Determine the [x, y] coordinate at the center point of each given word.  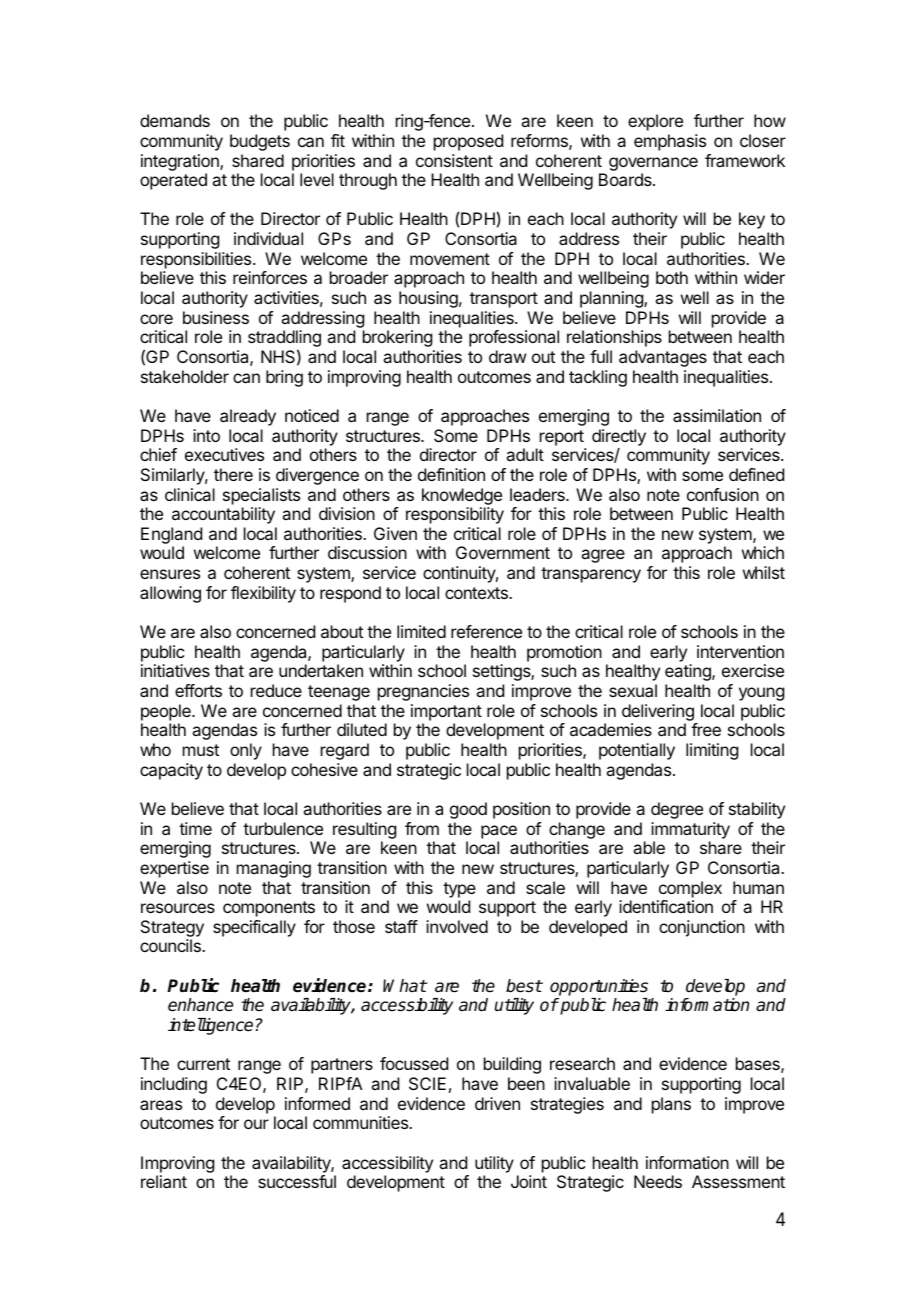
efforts [198, 690]
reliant [164, 1181]
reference [486, 631]
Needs [658, 1181]
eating [689, 672]
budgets [260, 142]
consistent [454, 160]
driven [497, 1103]
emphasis [670, 142]
